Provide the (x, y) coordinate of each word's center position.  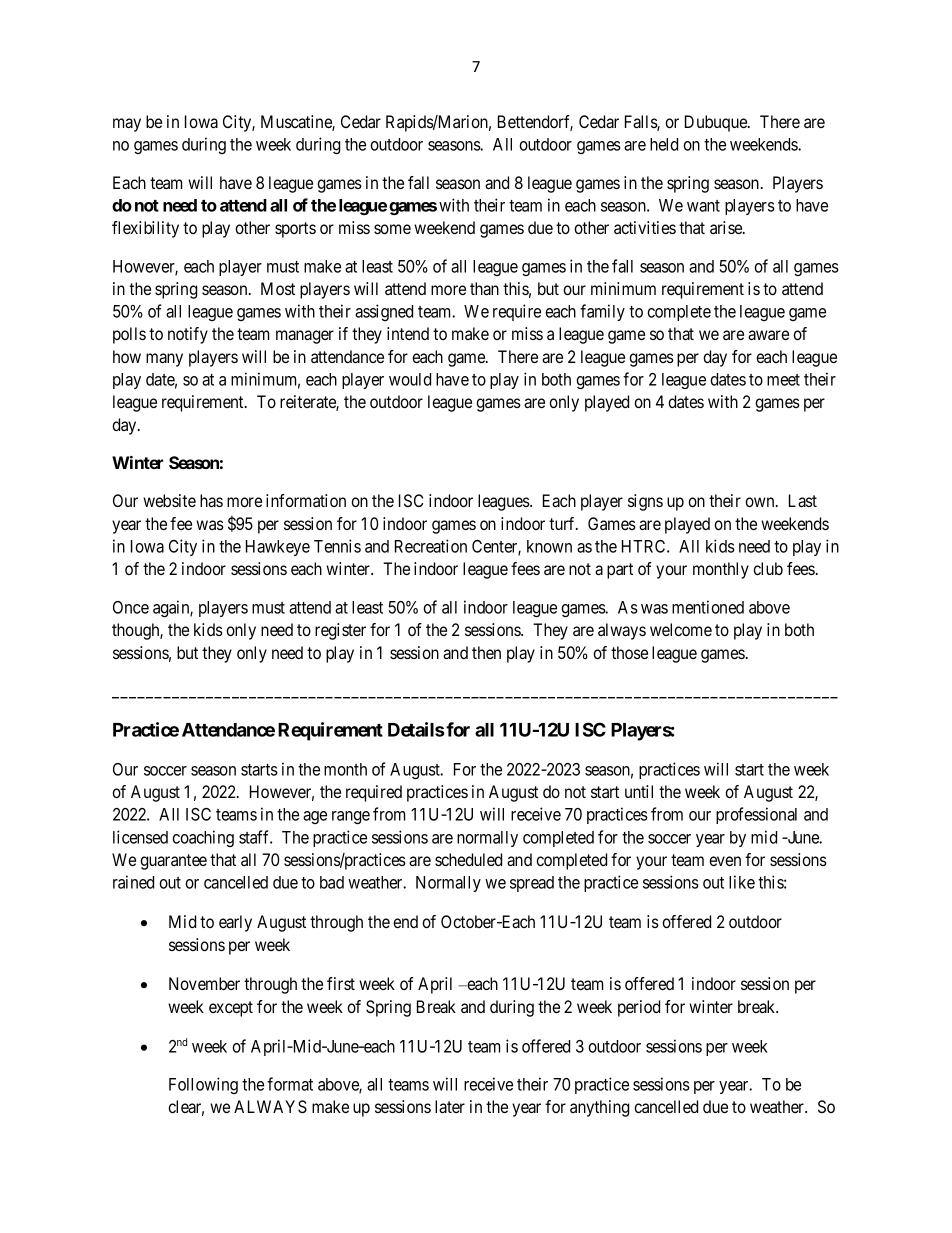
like (742, 882)
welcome (681, 629)
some (392, 229)
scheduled (468, 859)
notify (188, 335)
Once (131, 607)
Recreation (431, 546)
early (235, 923)
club (768, 568)
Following (203, 1085)
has (211, 500)
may (127, 125)
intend (408, 333)
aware (768, 335)
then (486, 652)
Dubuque (717, 123)
